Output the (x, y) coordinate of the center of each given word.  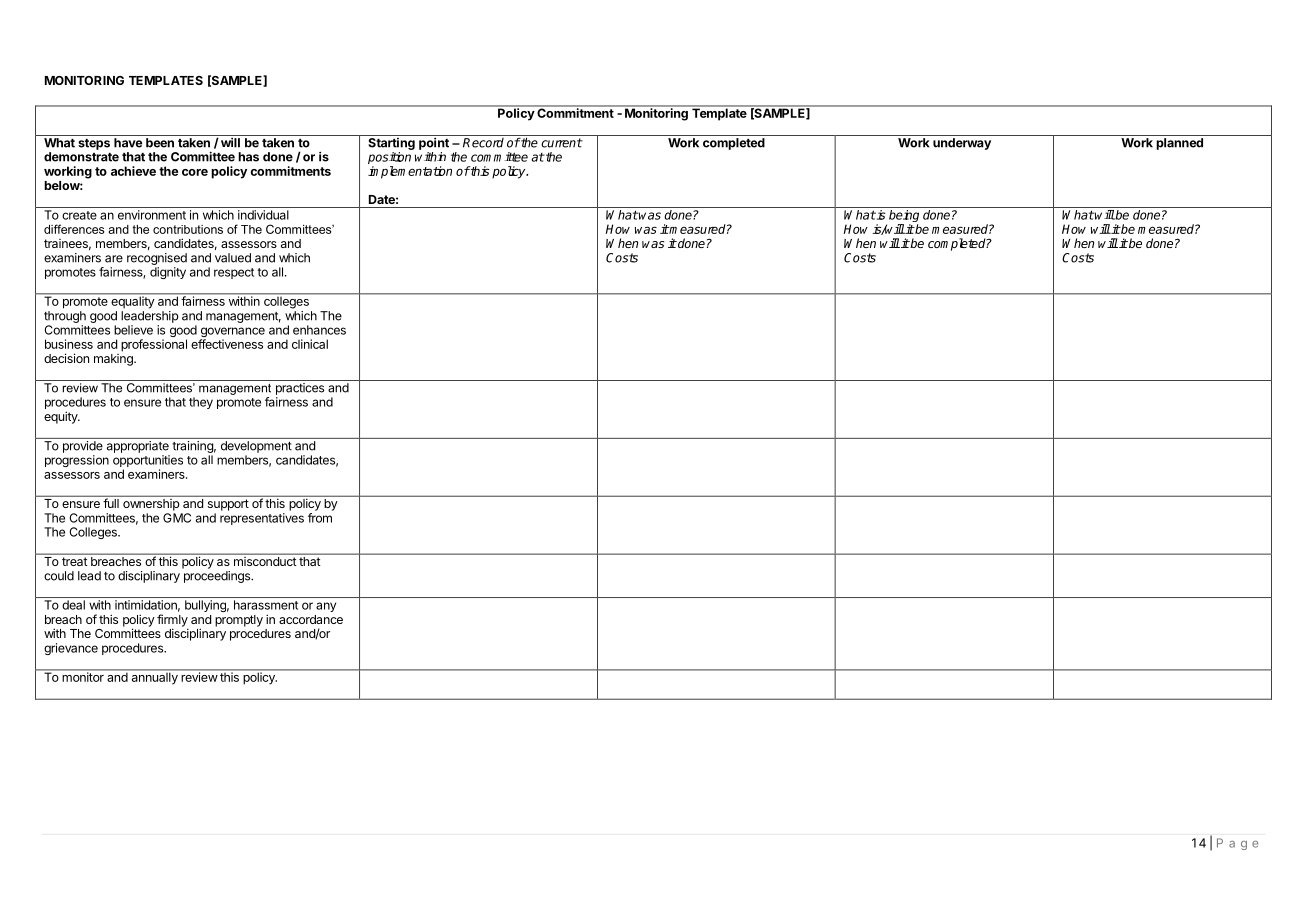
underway (962, 144)
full (111, 503)
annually (154, 677)
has (248, 157)
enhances (319, 330)
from (320, 518)
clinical (310, 344)
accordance (311, 619)
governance (232, 333)
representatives (262, 519)
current (562, 143)
